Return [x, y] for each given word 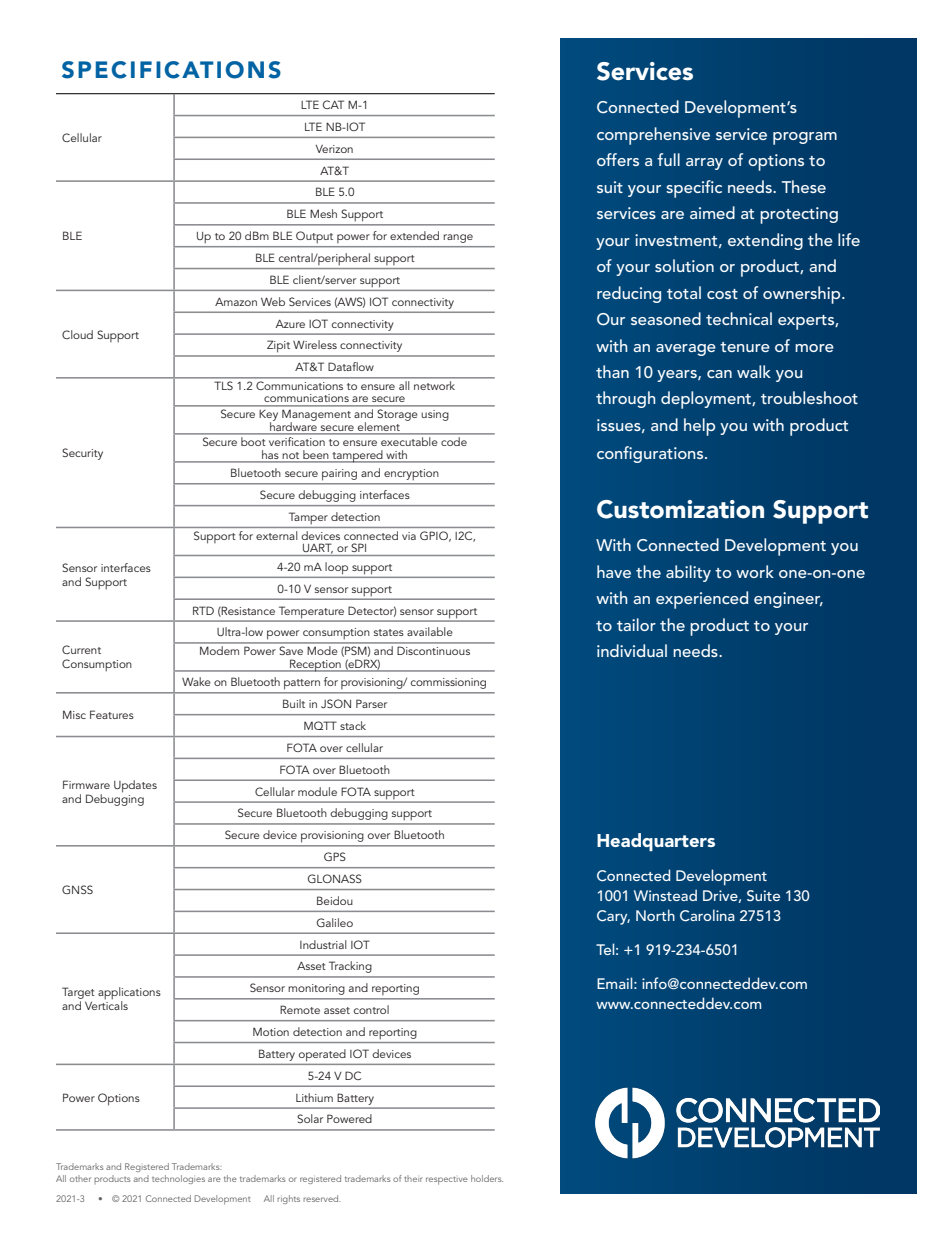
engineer [788, 600]
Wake [196, 681]
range [458, 238]
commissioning [448, 683]
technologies [178, 1179]
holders [487, 1178]
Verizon [334, 149]
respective [447, 1180]
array [704, 164]
